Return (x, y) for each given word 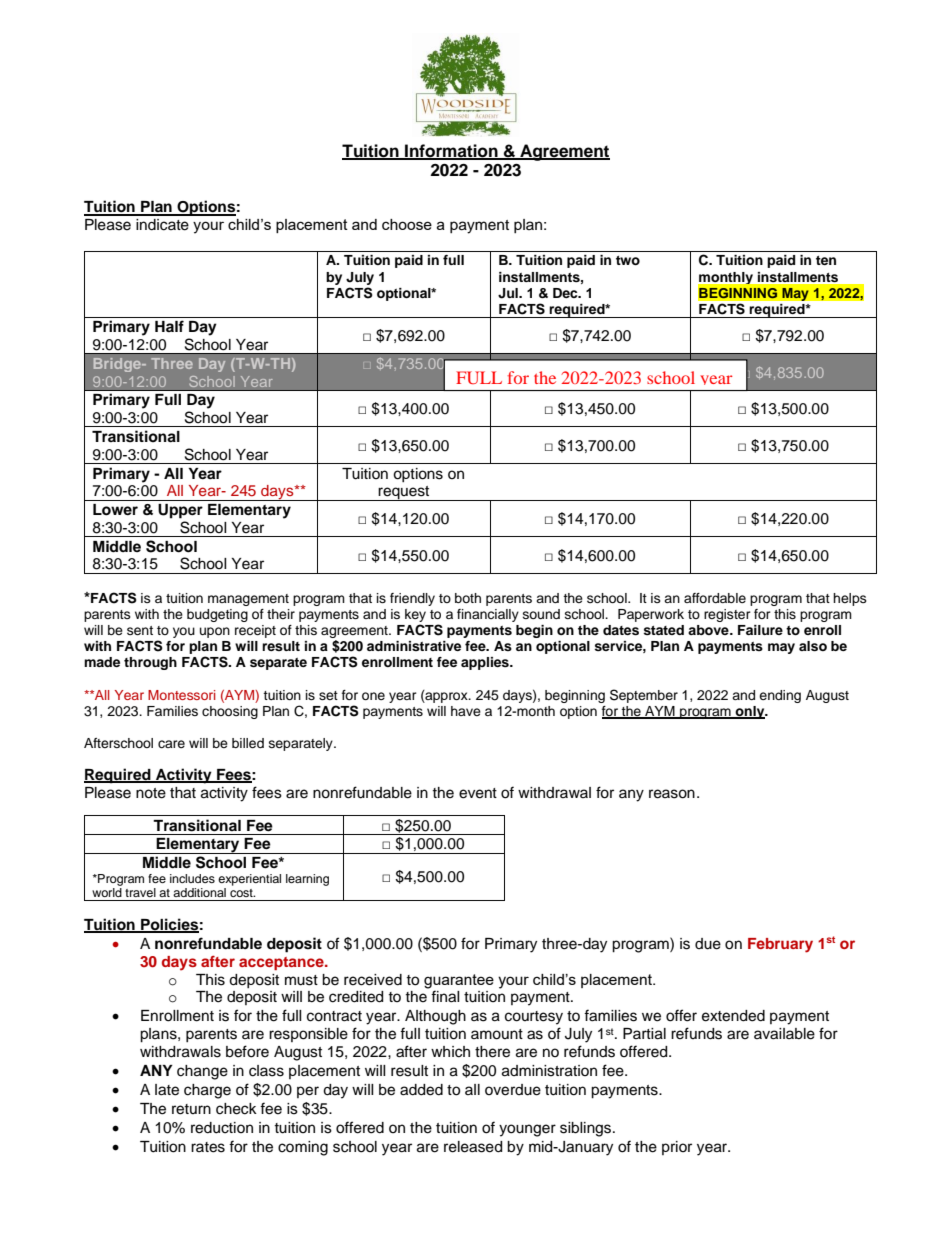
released (473, 1147)
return (191, 1109)
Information (451, 151)
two (628, 260)
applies (486, 663)
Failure (760, 630)
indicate (162, 225)
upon (215, 632)
